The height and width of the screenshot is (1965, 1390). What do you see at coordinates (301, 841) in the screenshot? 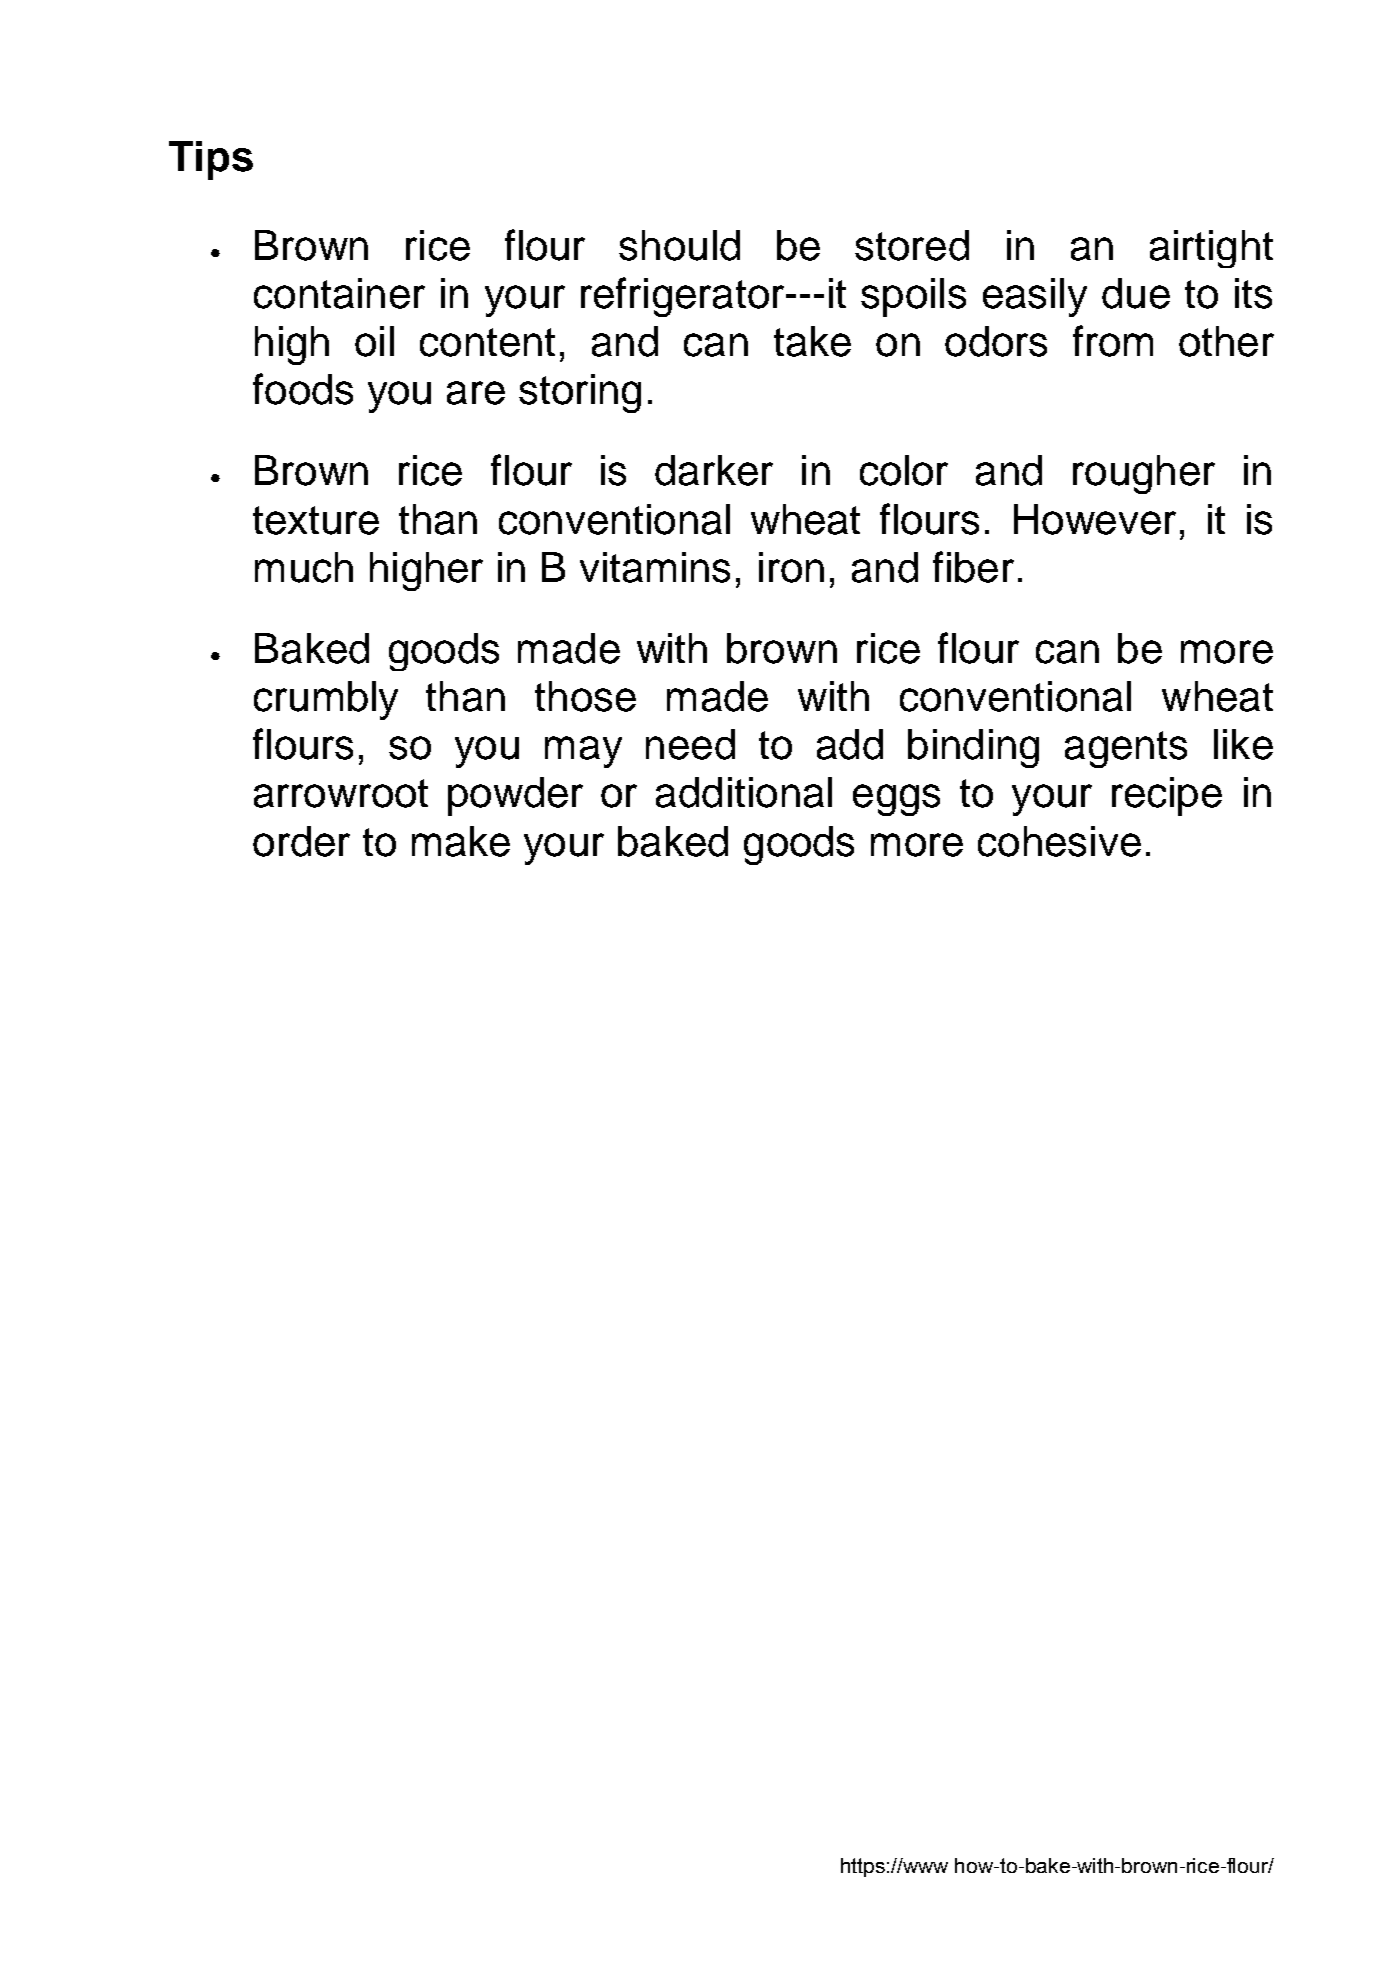
I see `order` at bounding box center [301, 841].
